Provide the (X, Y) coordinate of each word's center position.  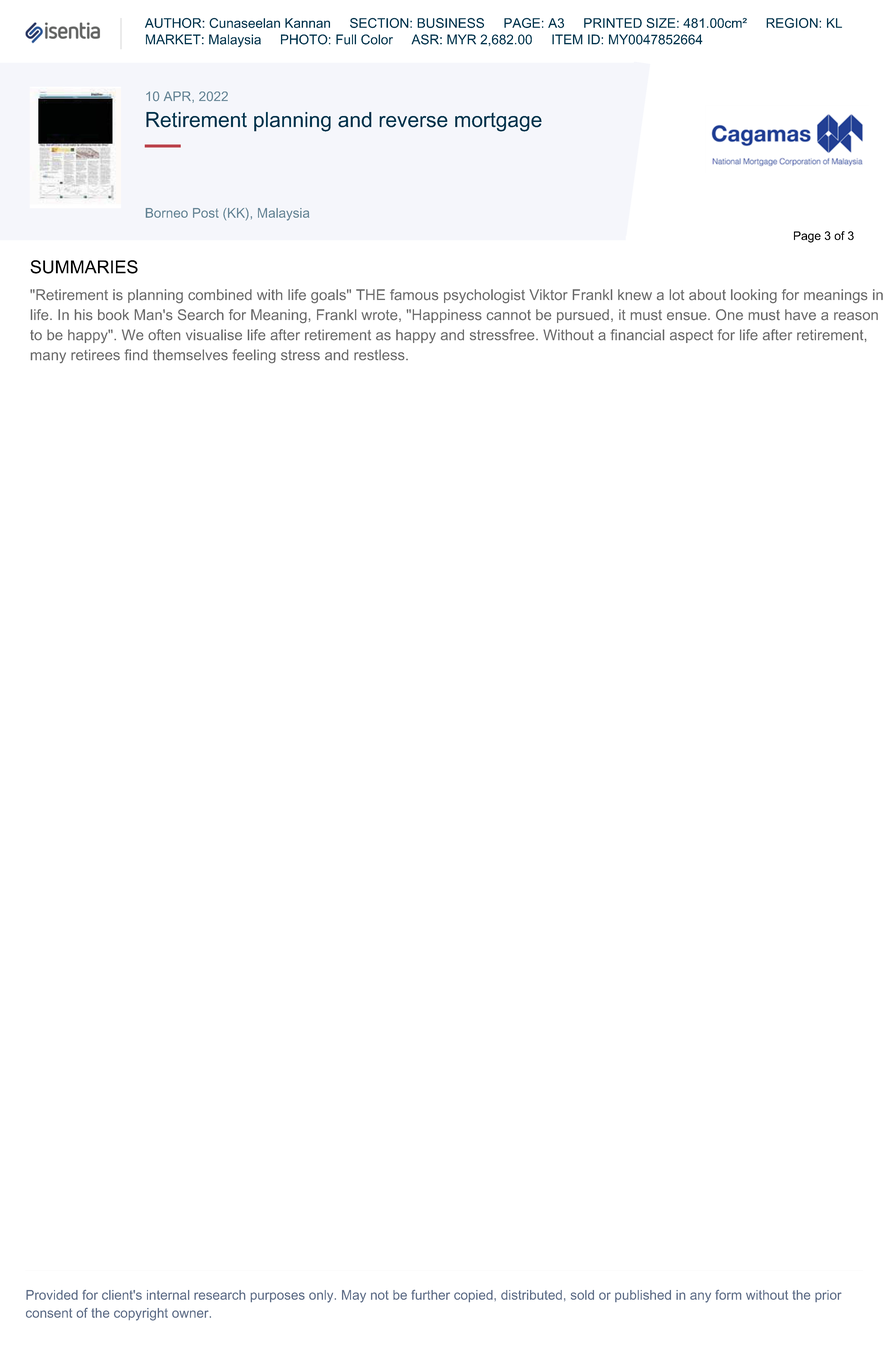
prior (828, 1296)
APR (178, 96)
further (430, 1295)
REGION (793, 23)
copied (474, 1296)
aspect (691, 336)
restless (380, 354)
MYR (461, 39)
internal (168, 1295)
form (728, 1295)
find (136, 354)
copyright (141, 1314)
